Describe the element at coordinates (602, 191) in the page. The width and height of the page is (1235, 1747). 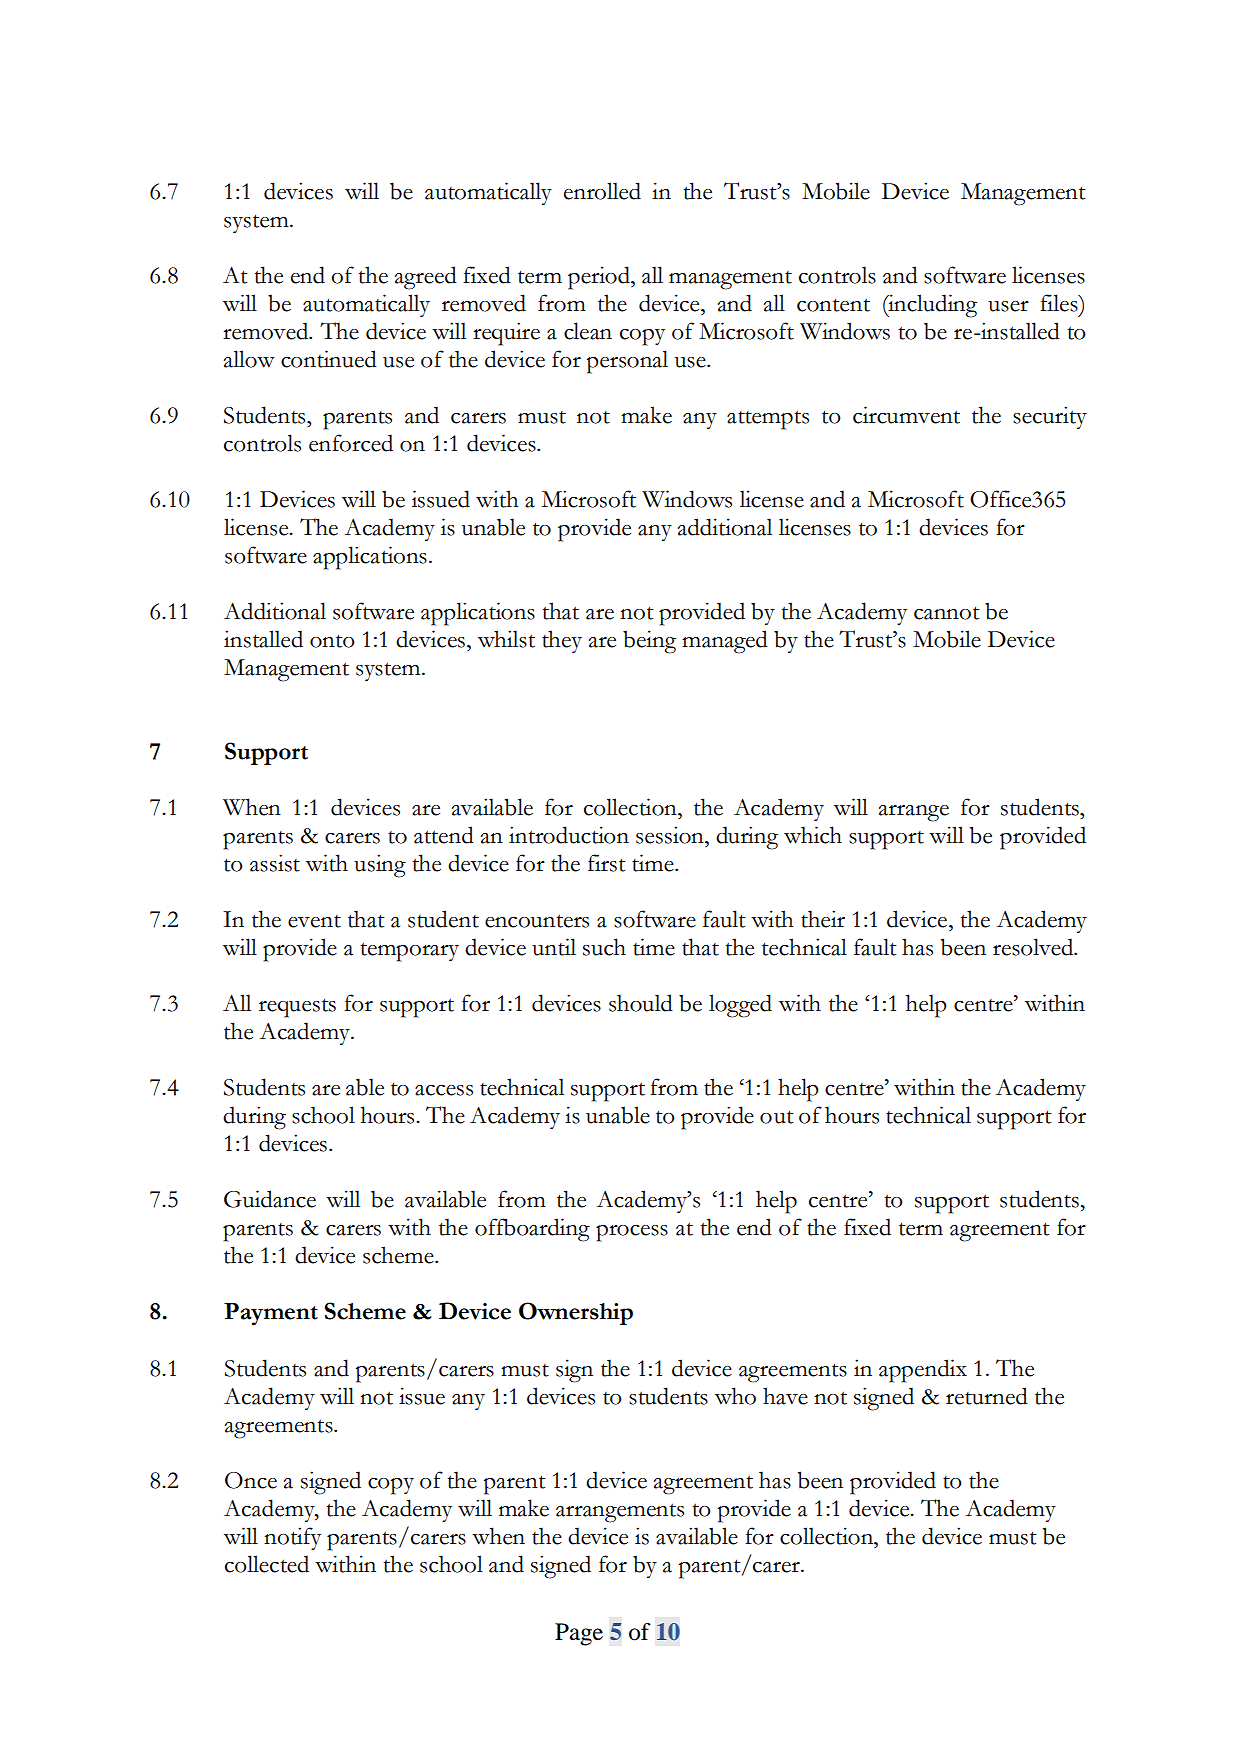
I see `enrolled` at that location.
